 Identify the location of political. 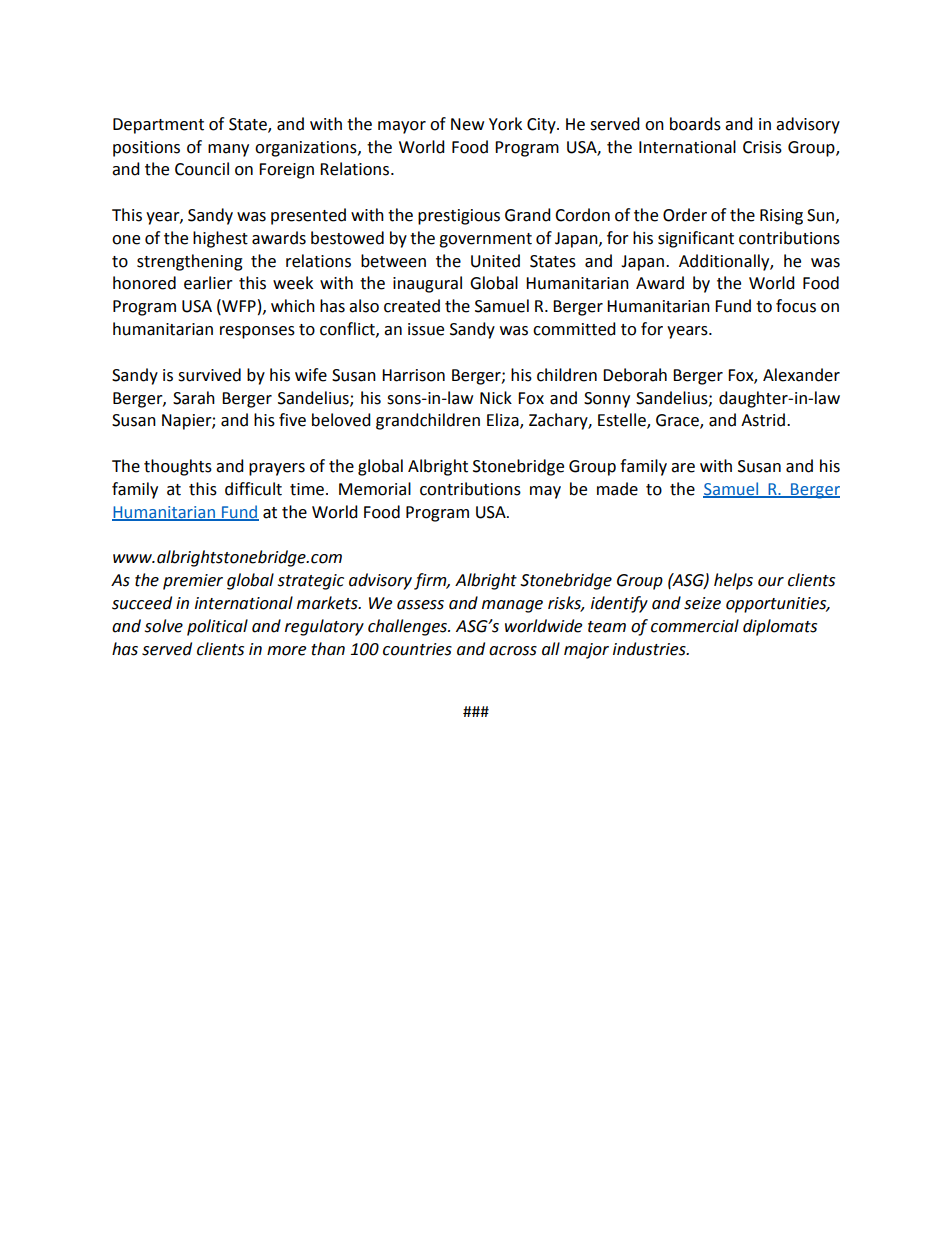
(217, 627).
